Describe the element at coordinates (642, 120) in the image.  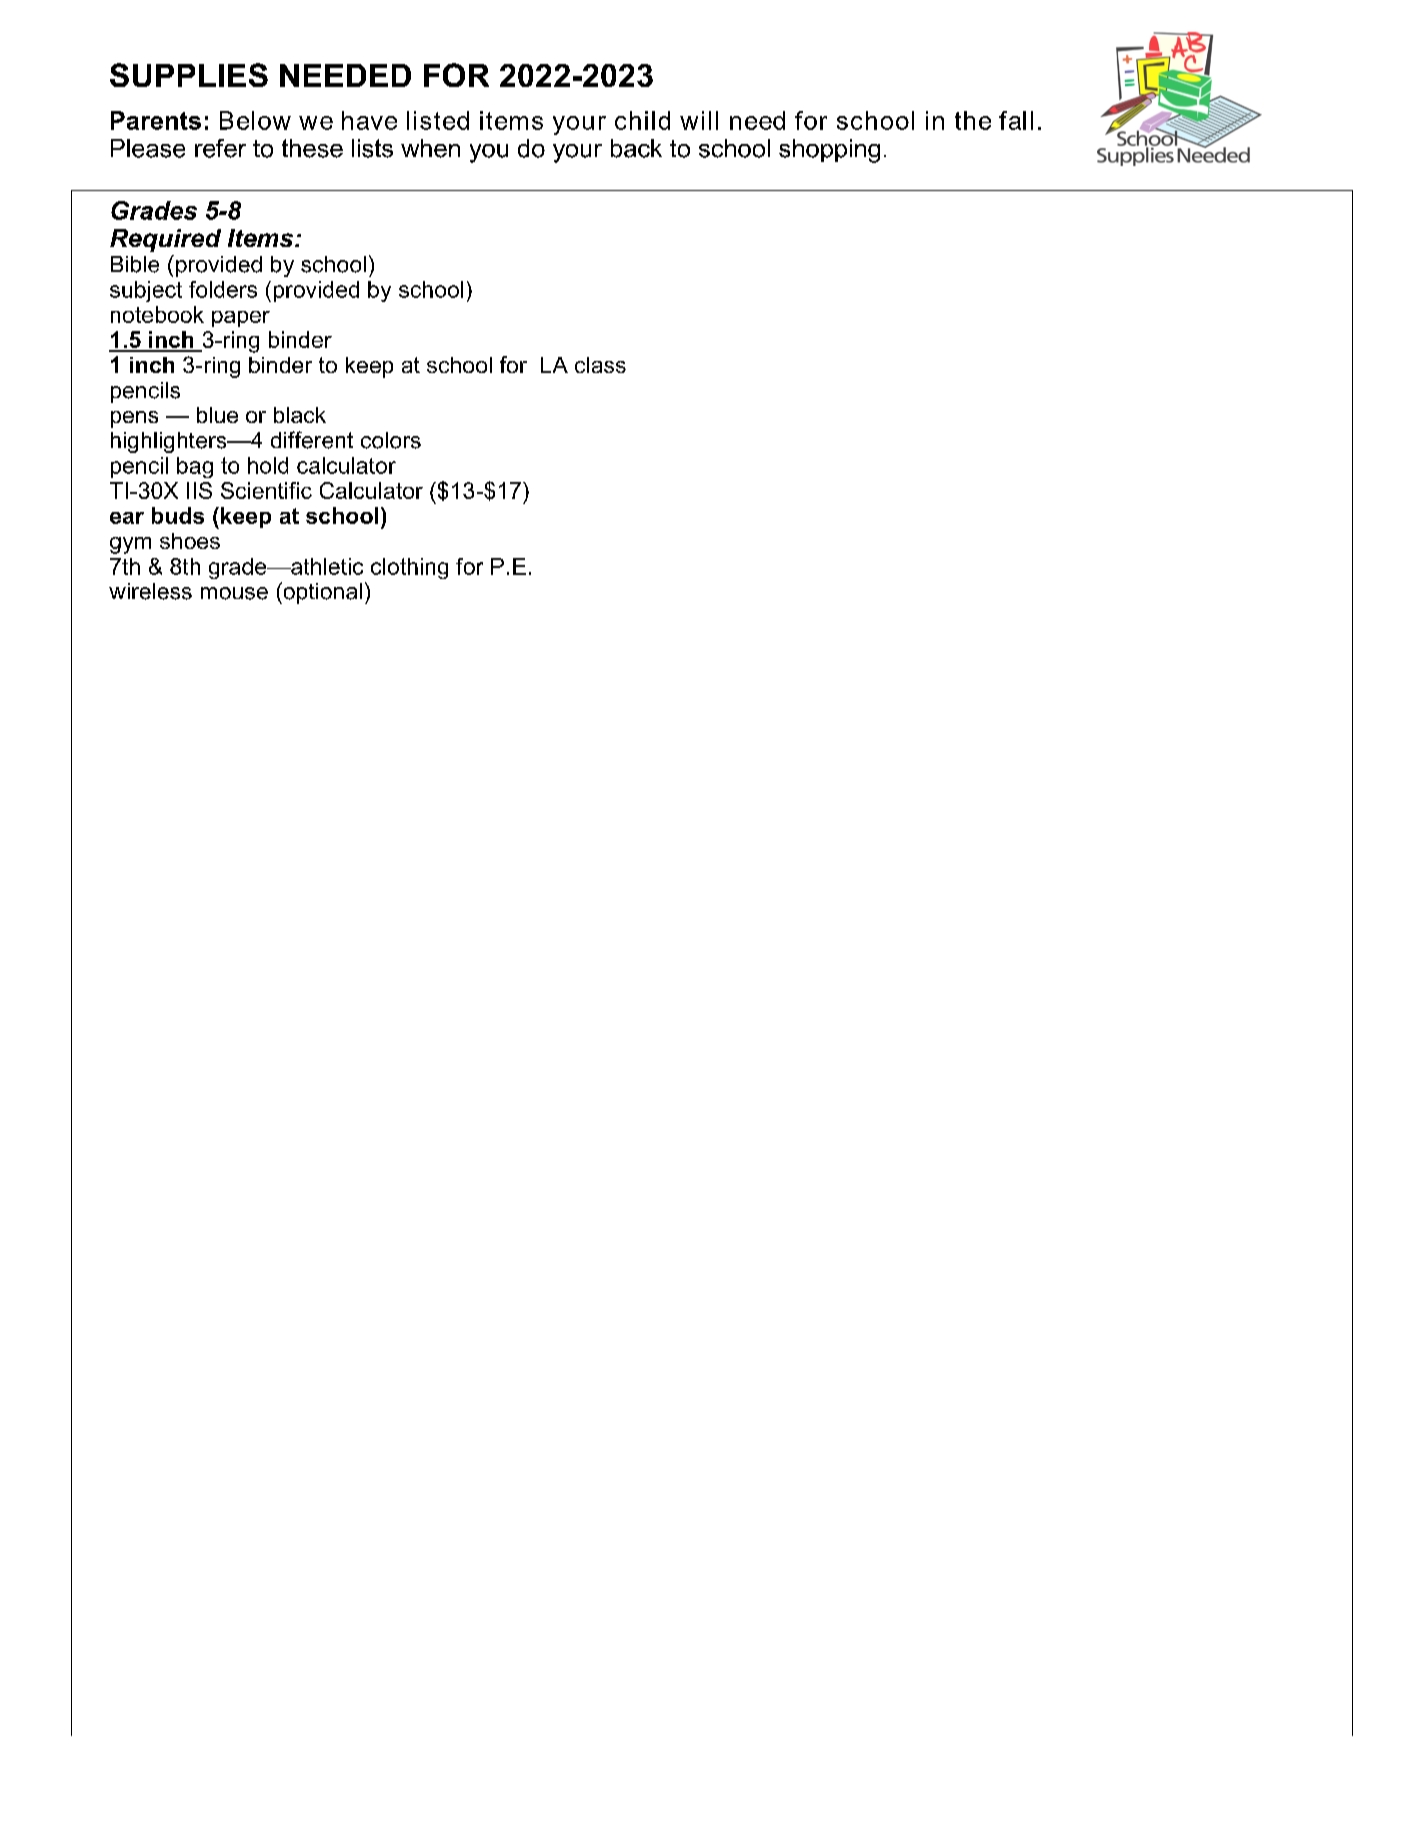
I see `child` at that location.
